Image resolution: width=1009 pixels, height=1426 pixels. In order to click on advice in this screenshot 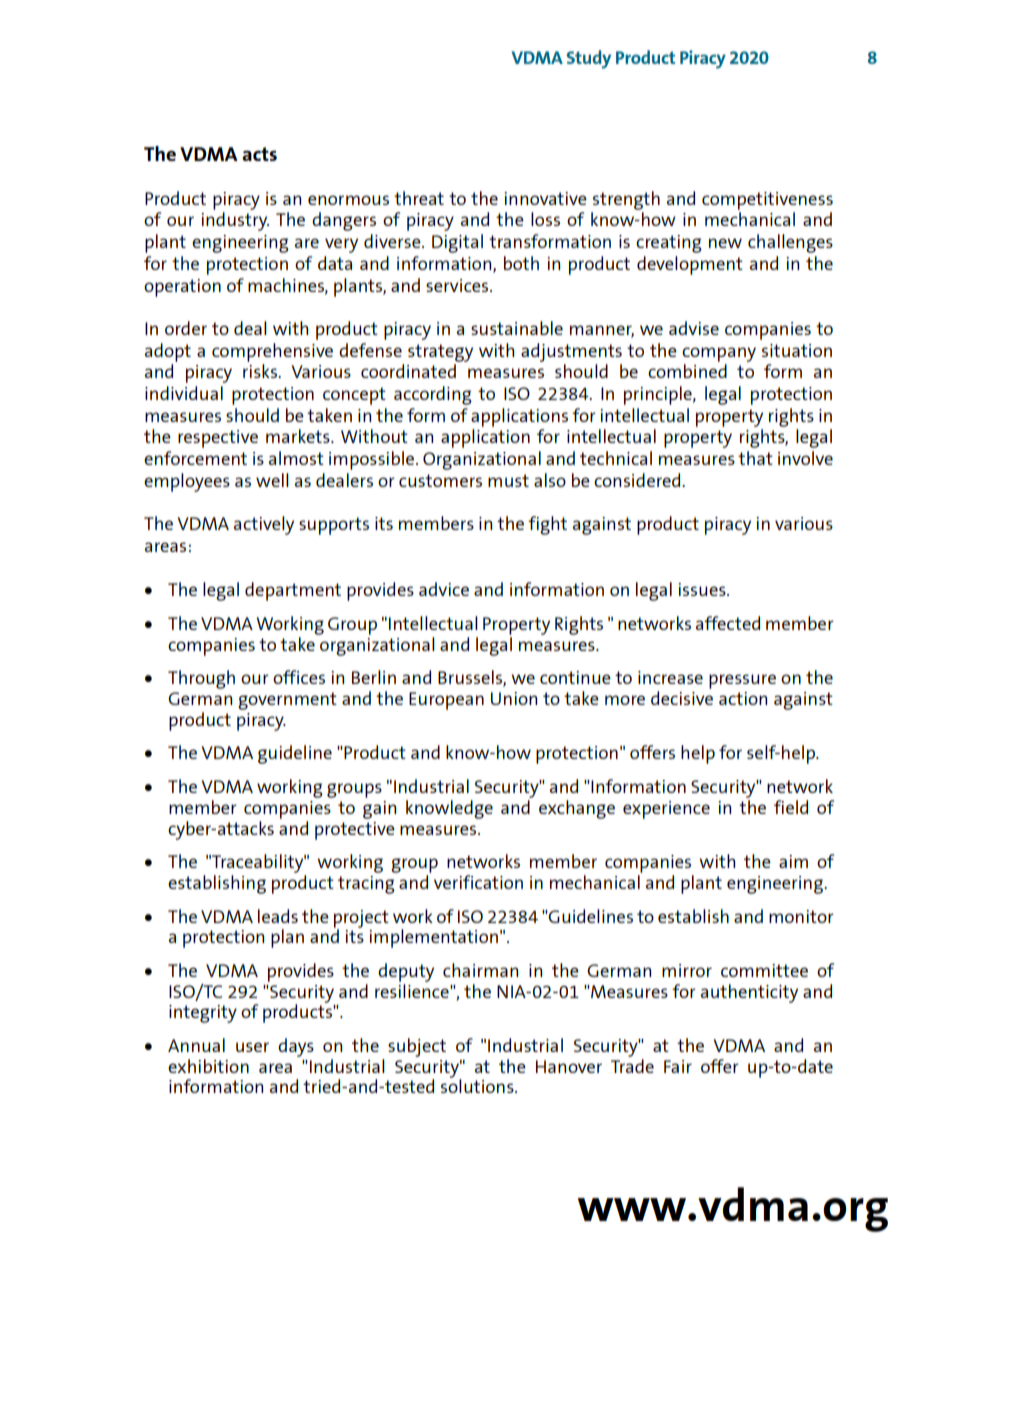, I will do `click(444, 589)`.
